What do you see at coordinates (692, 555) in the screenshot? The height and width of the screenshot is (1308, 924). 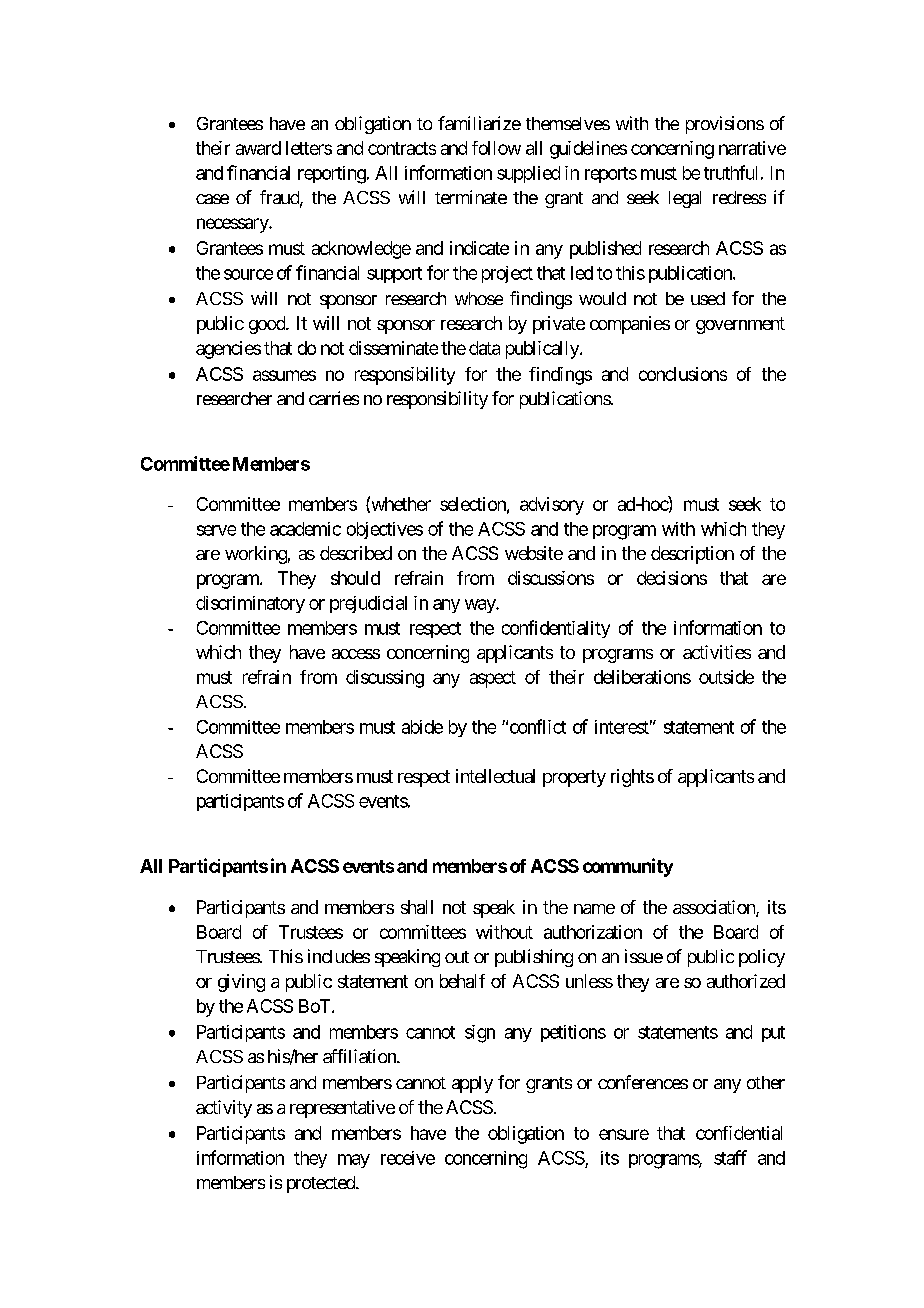 I see `description` at bounding box center [692, 555].
